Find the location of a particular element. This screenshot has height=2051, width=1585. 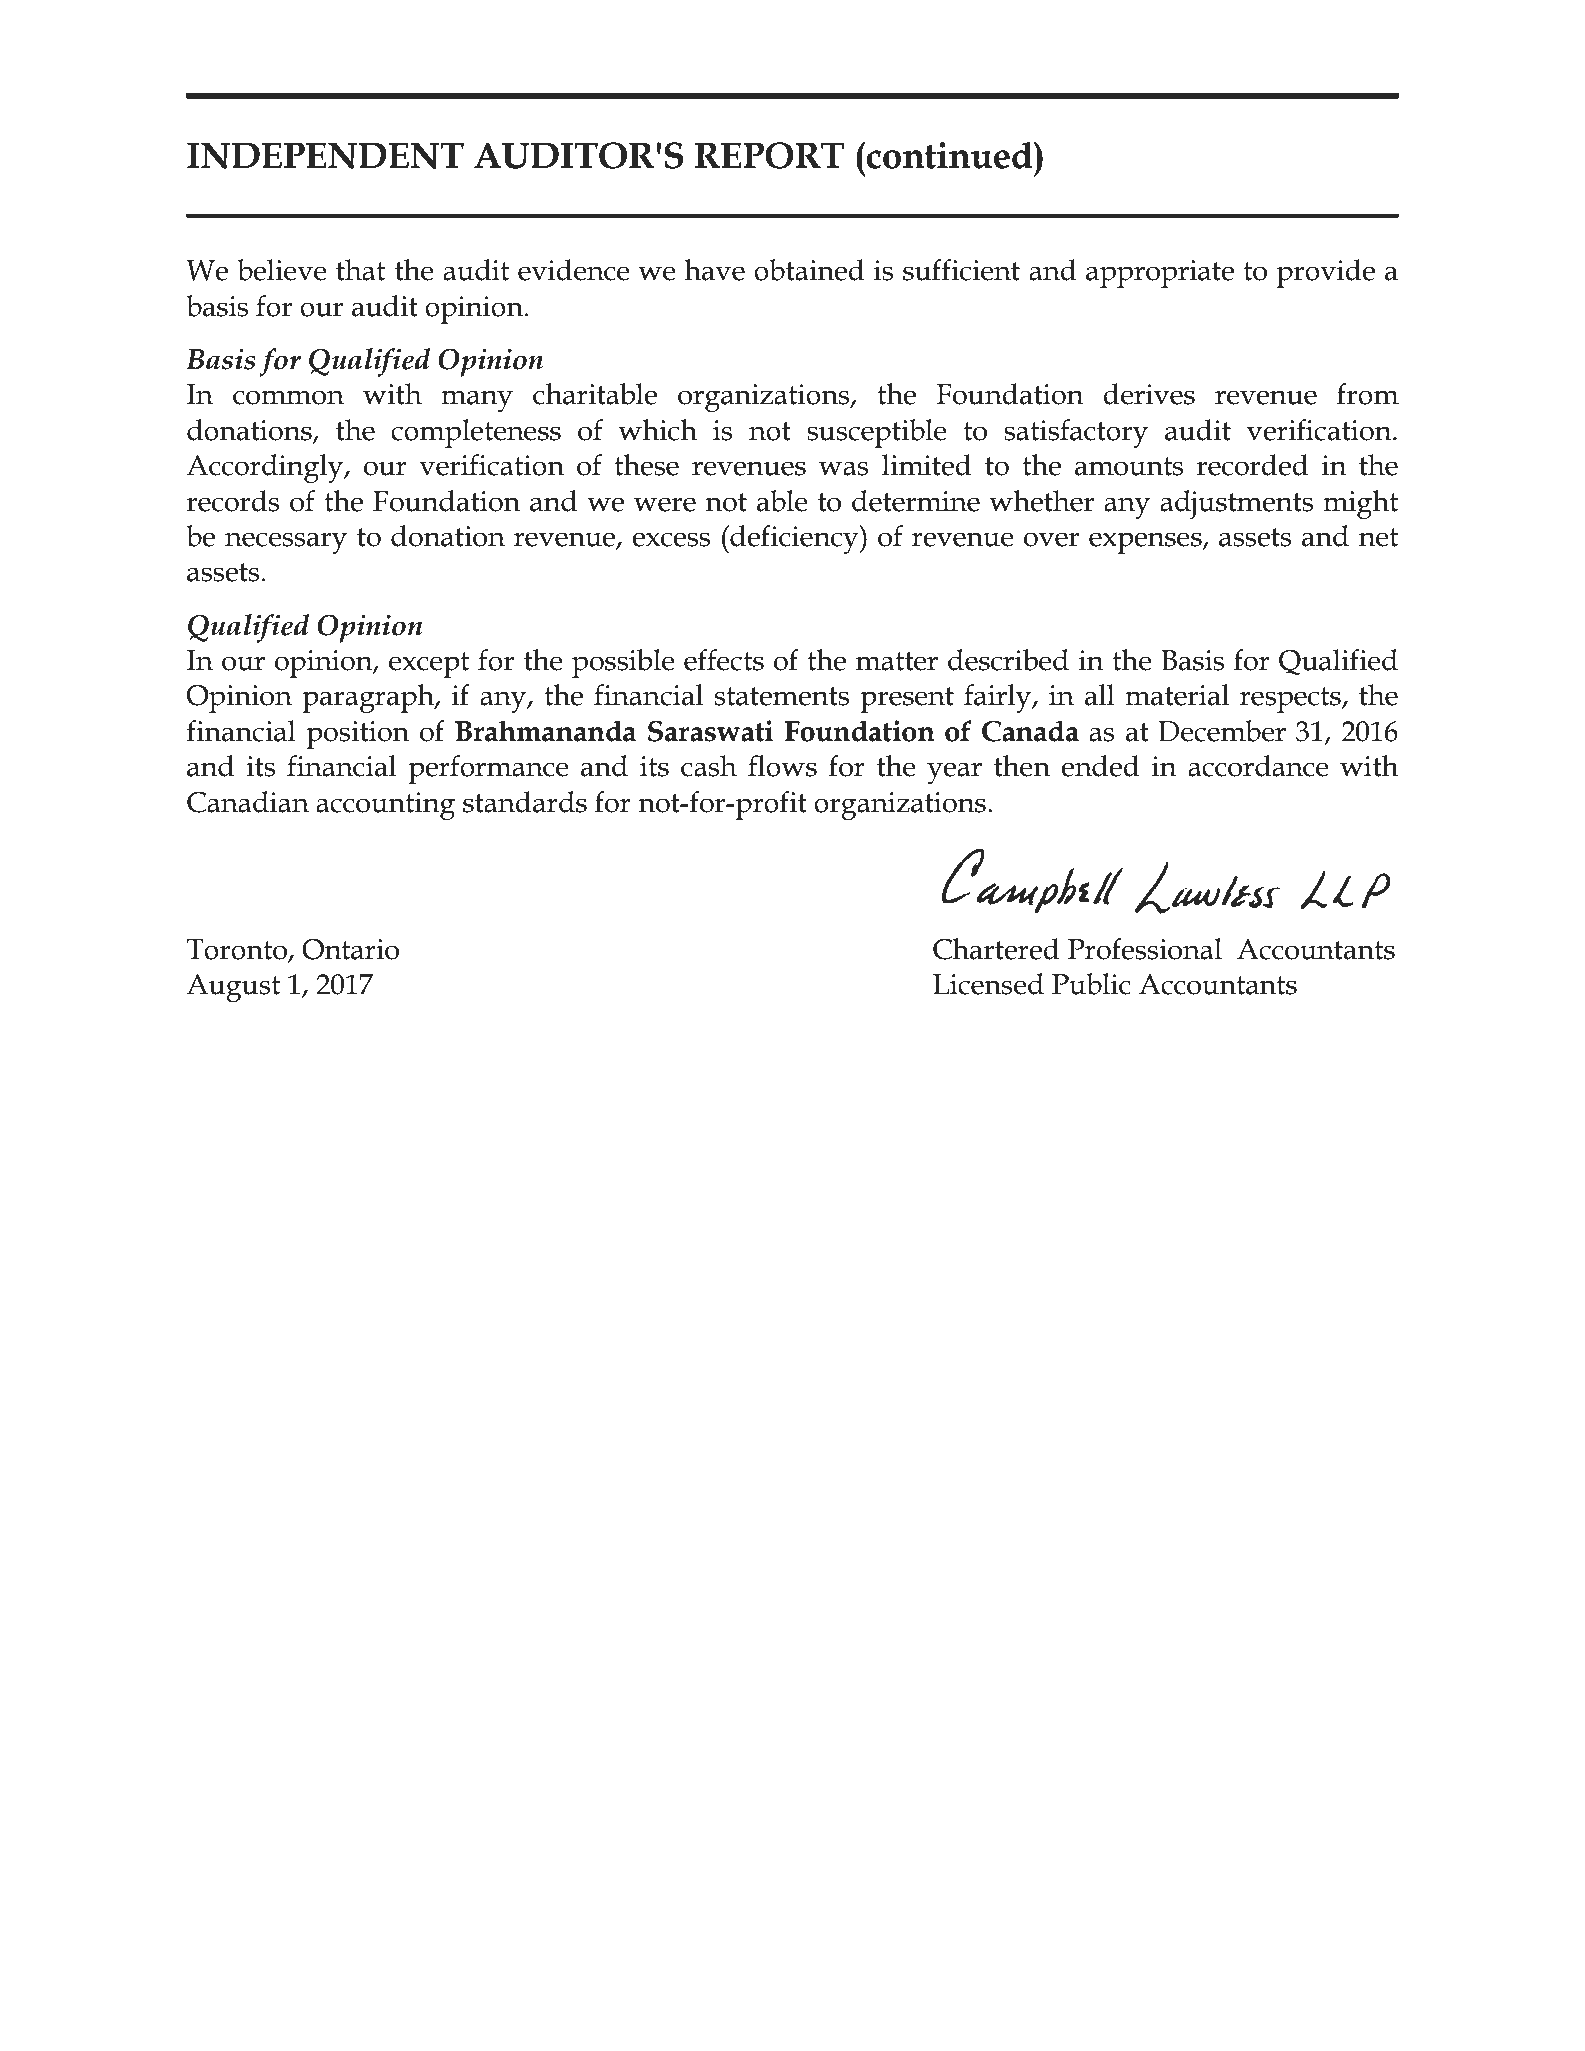

necessary is located at coordinates (286, 543).
